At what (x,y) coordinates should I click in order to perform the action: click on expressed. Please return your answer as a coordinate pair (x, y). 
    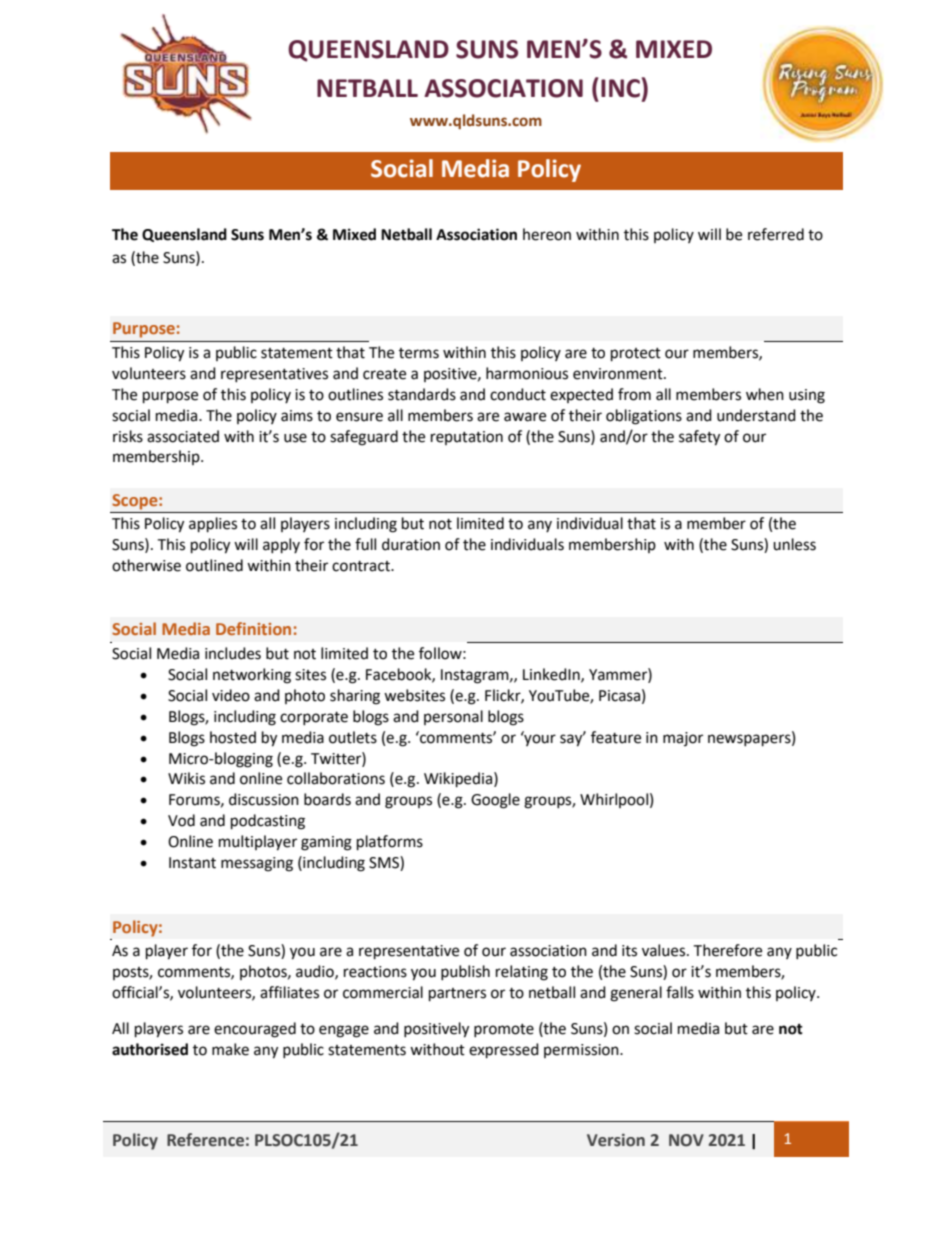
    Looking at the image, I should click on (504, 1051).
